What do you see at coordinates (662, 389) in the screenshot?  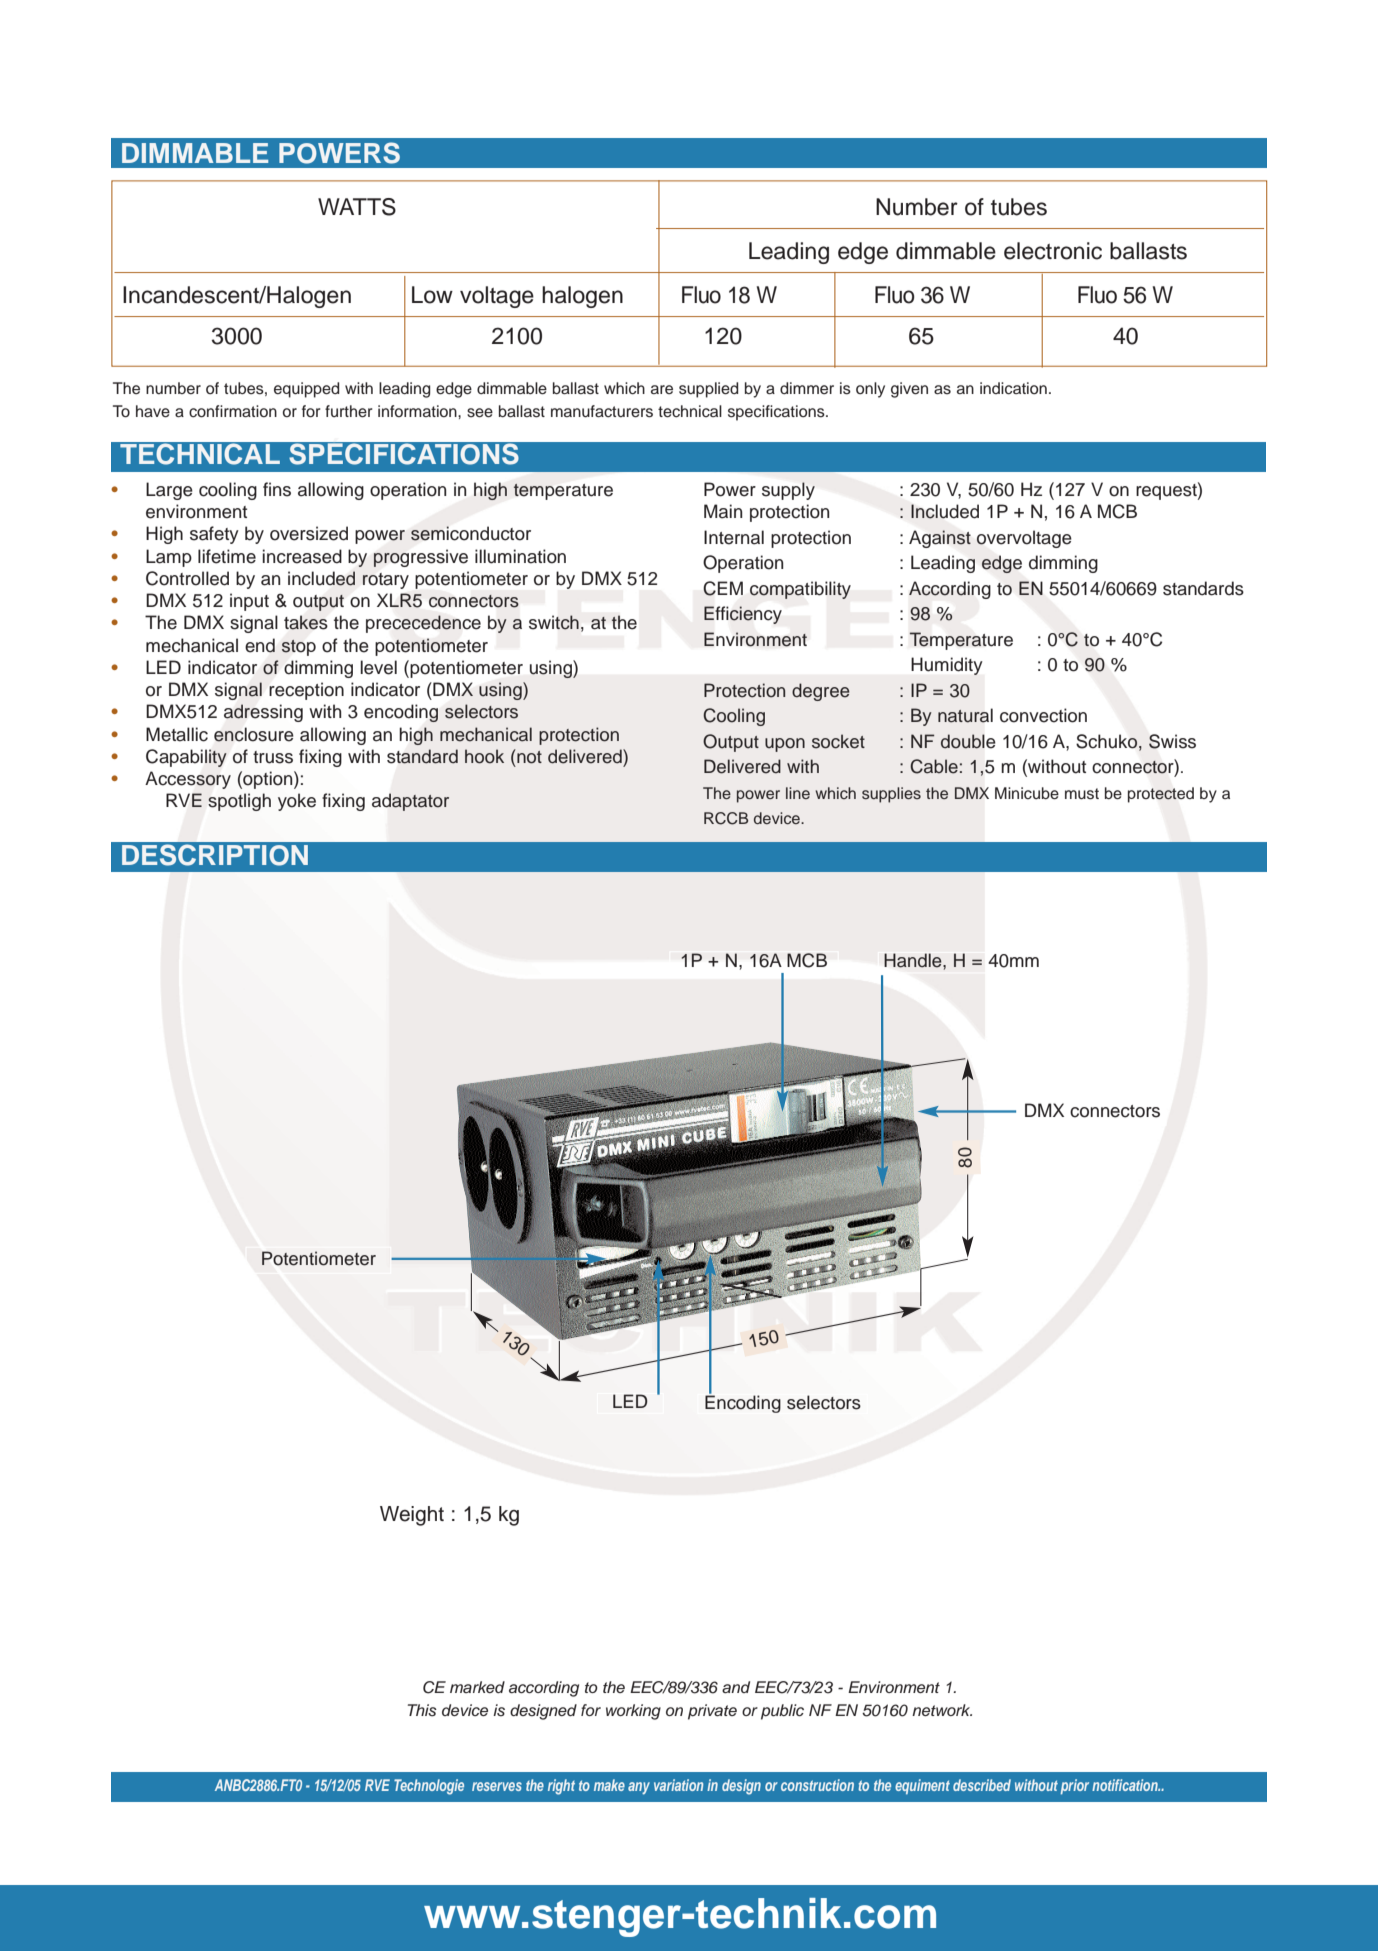 I see `are` at bounding box center [662, 389].
